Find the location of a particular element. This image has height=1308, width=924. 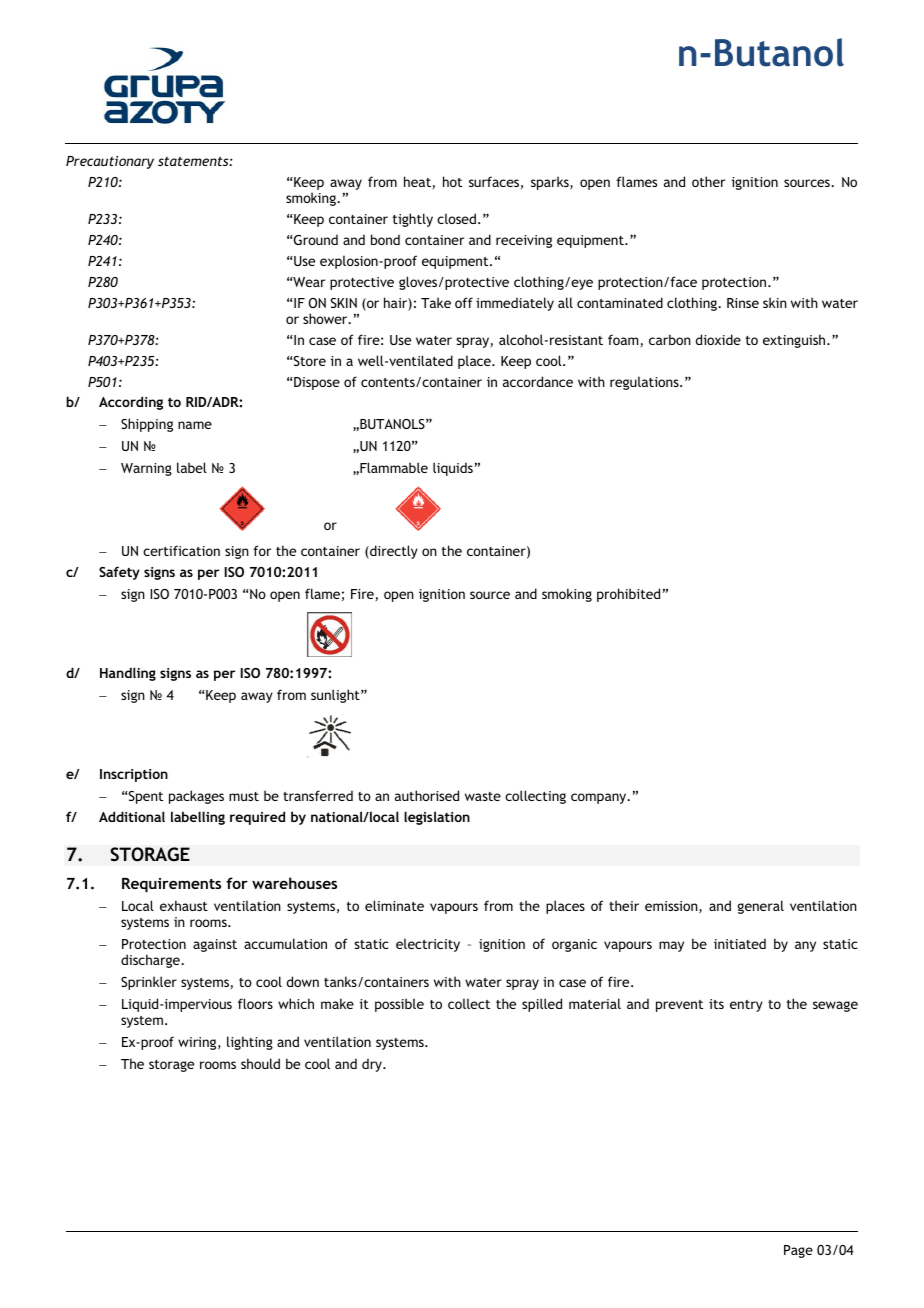

should is located at coordinates (260, 1063).
